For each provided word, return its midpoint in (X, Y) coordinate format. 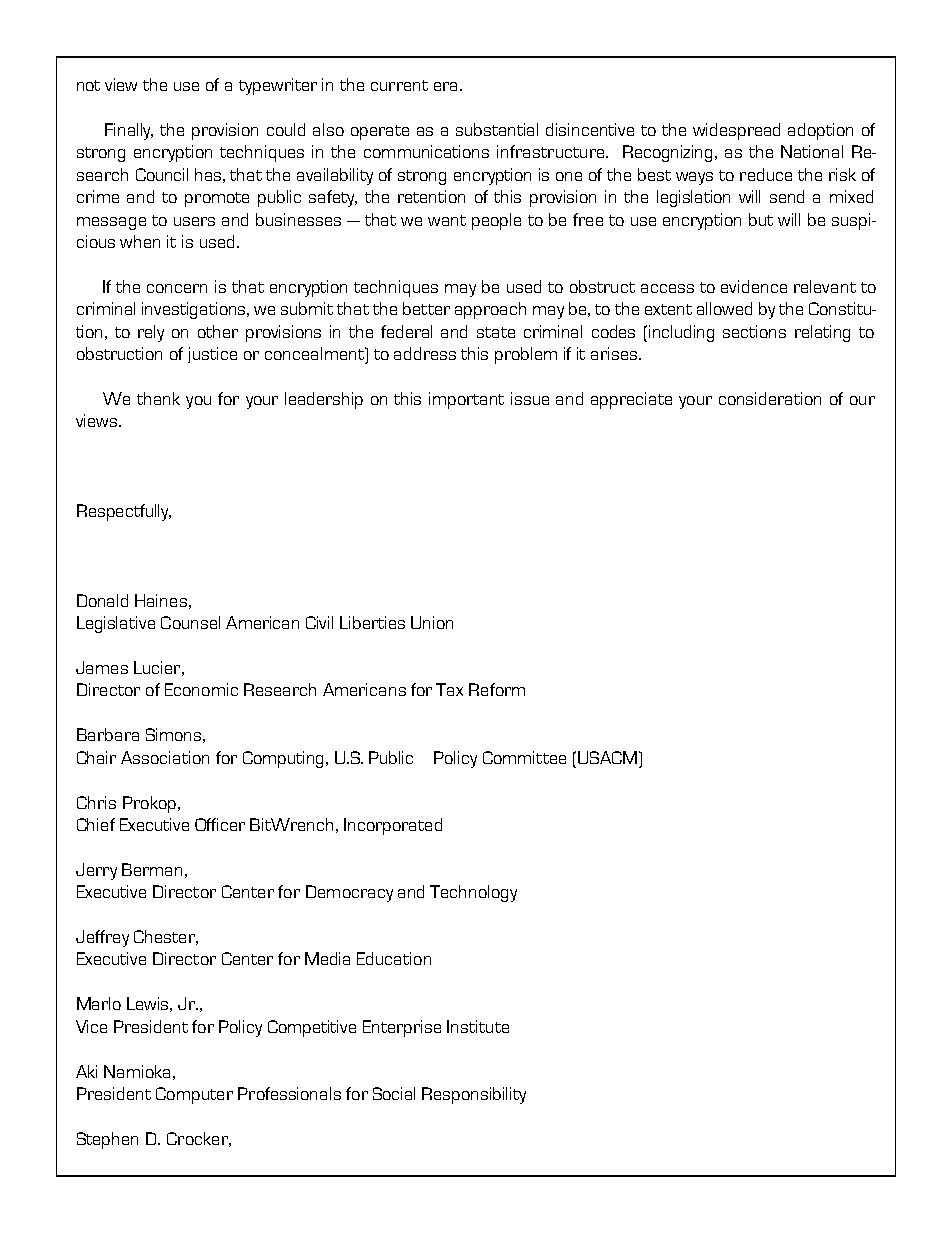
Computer (194, 1095)
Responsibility (474, 1095)
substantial (497, 129)
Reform (497, 689)
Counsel (190, 622)
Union (432, 622)
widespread (736, 131)
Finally (129, 131)
